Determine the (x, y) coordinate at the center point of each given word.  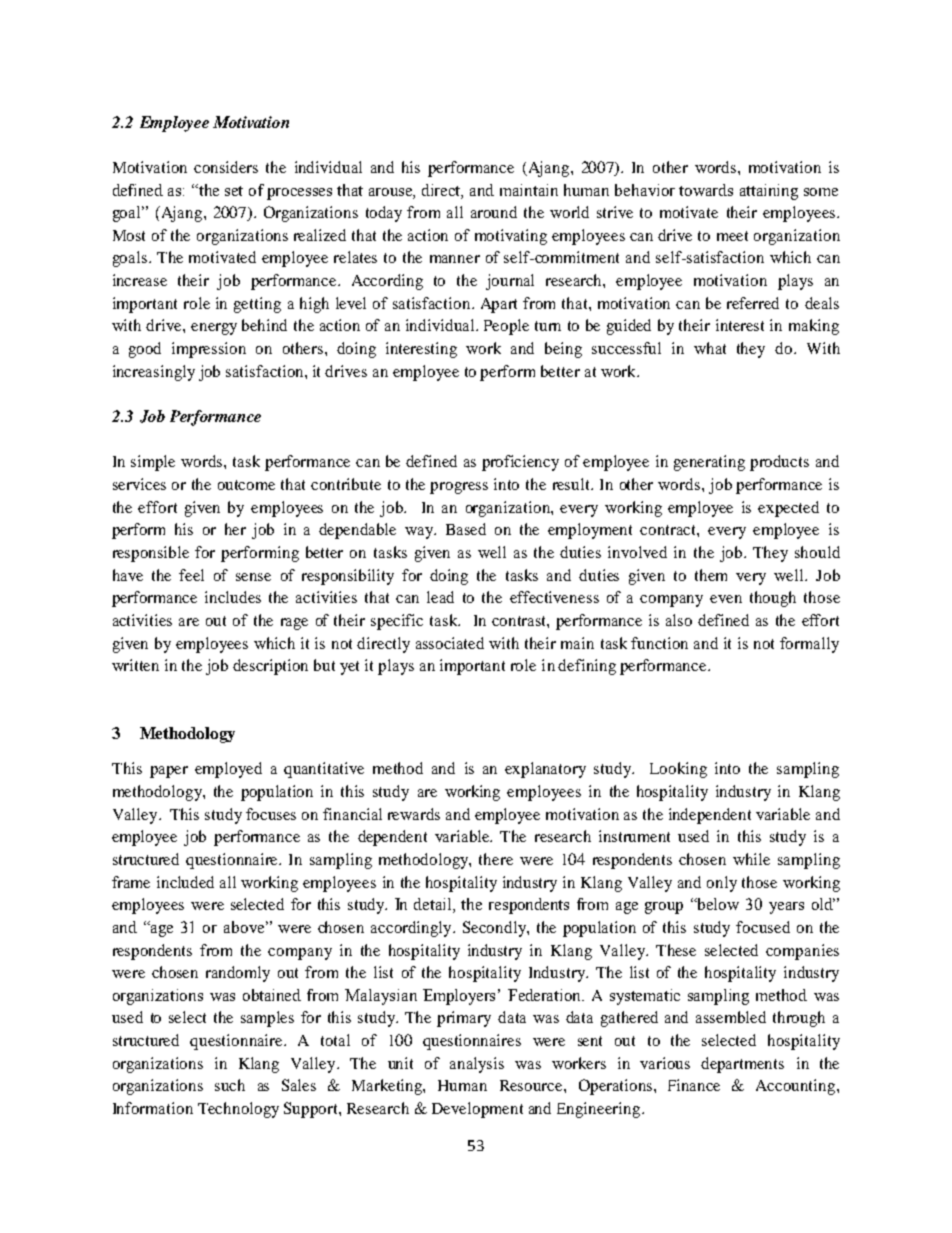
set (234, 191)
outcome (246, 485)
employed (228, 770)
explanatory (545, 770)
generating (709, 463)
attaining (769, 192)
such (230, 1085)
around (494, 212)
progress (459, 488)
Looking (678, 770)
